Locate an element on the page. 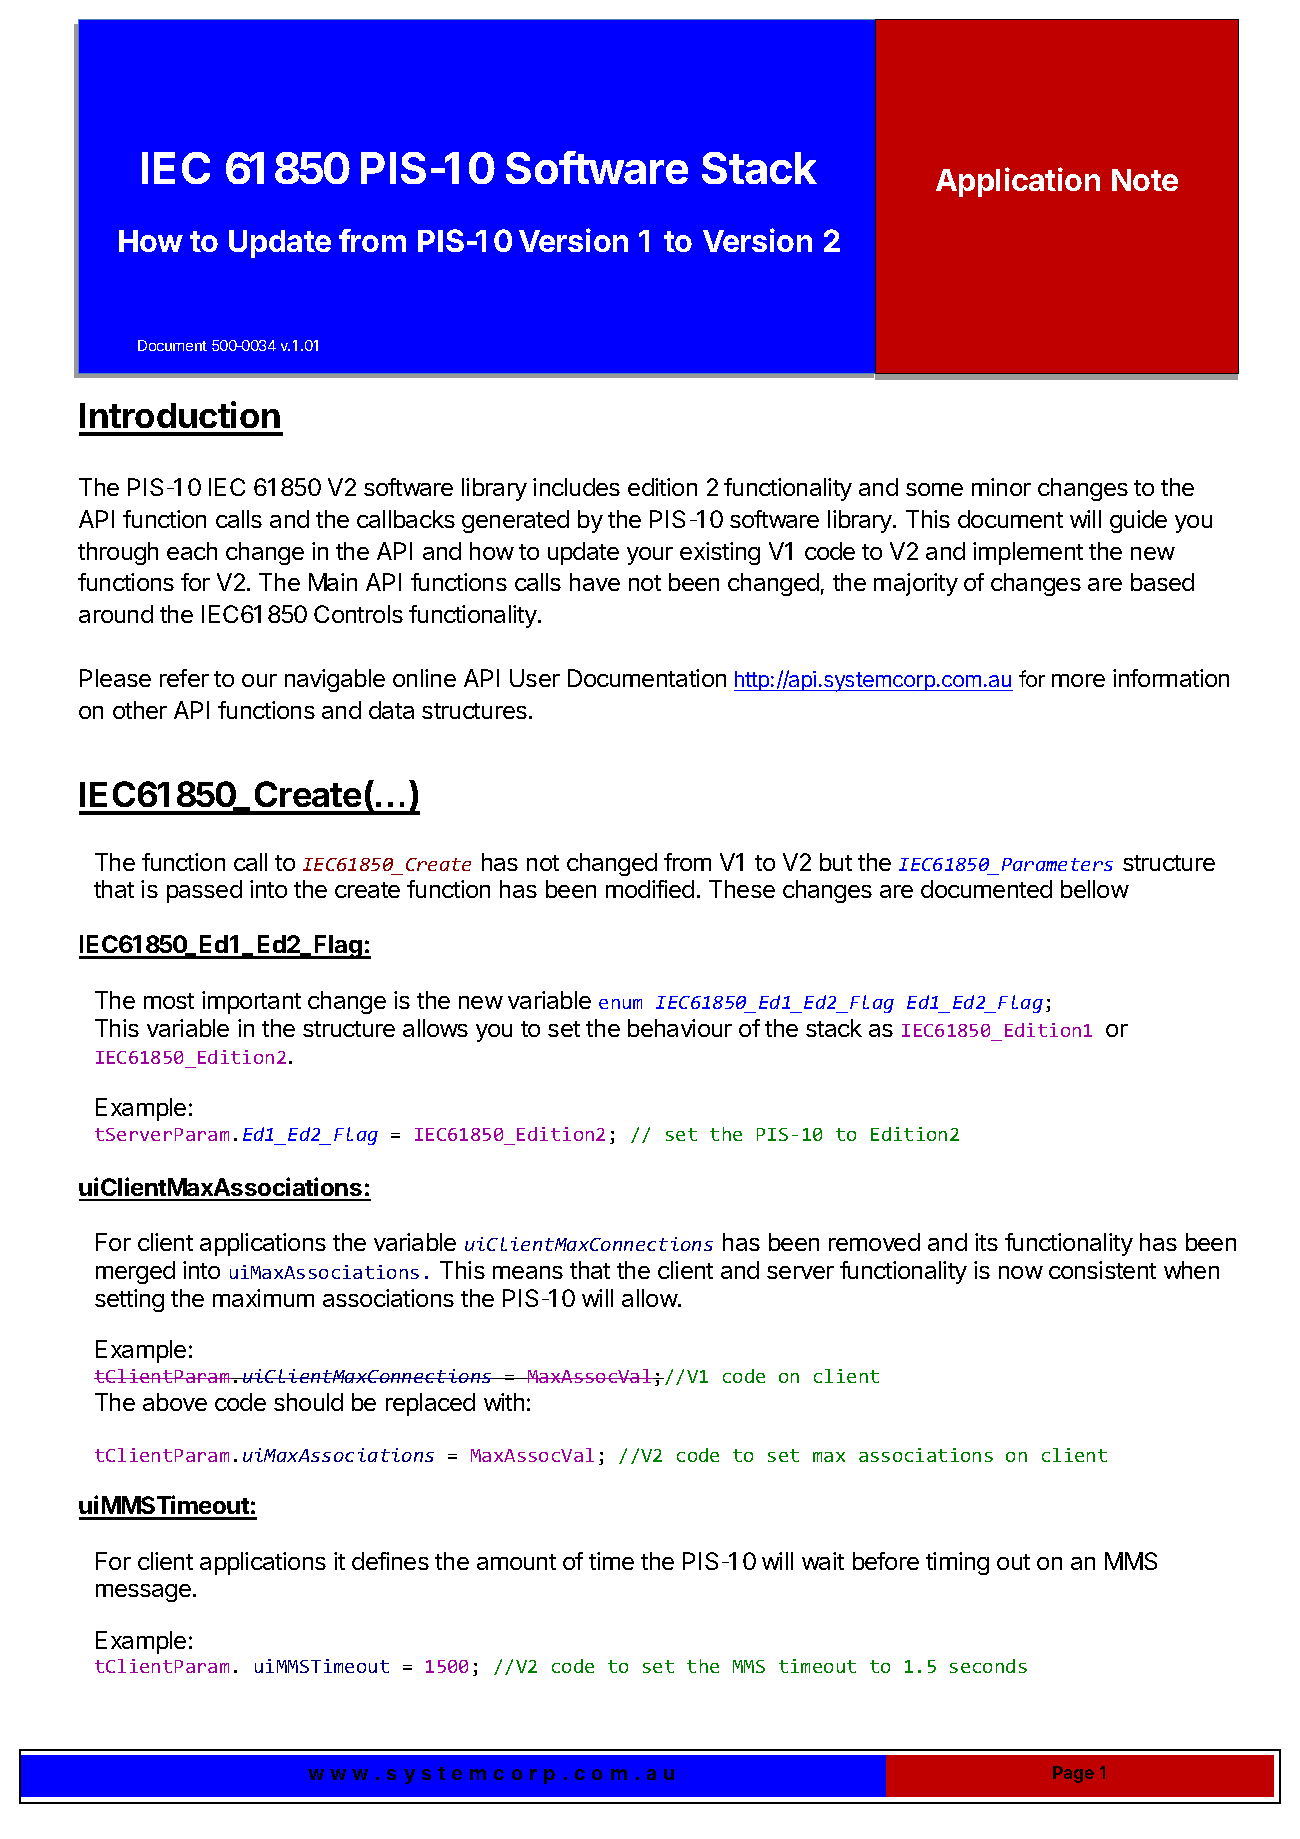 The height and width of the page is (1839, 1300). amount is located at coordinates (516, 1562).
